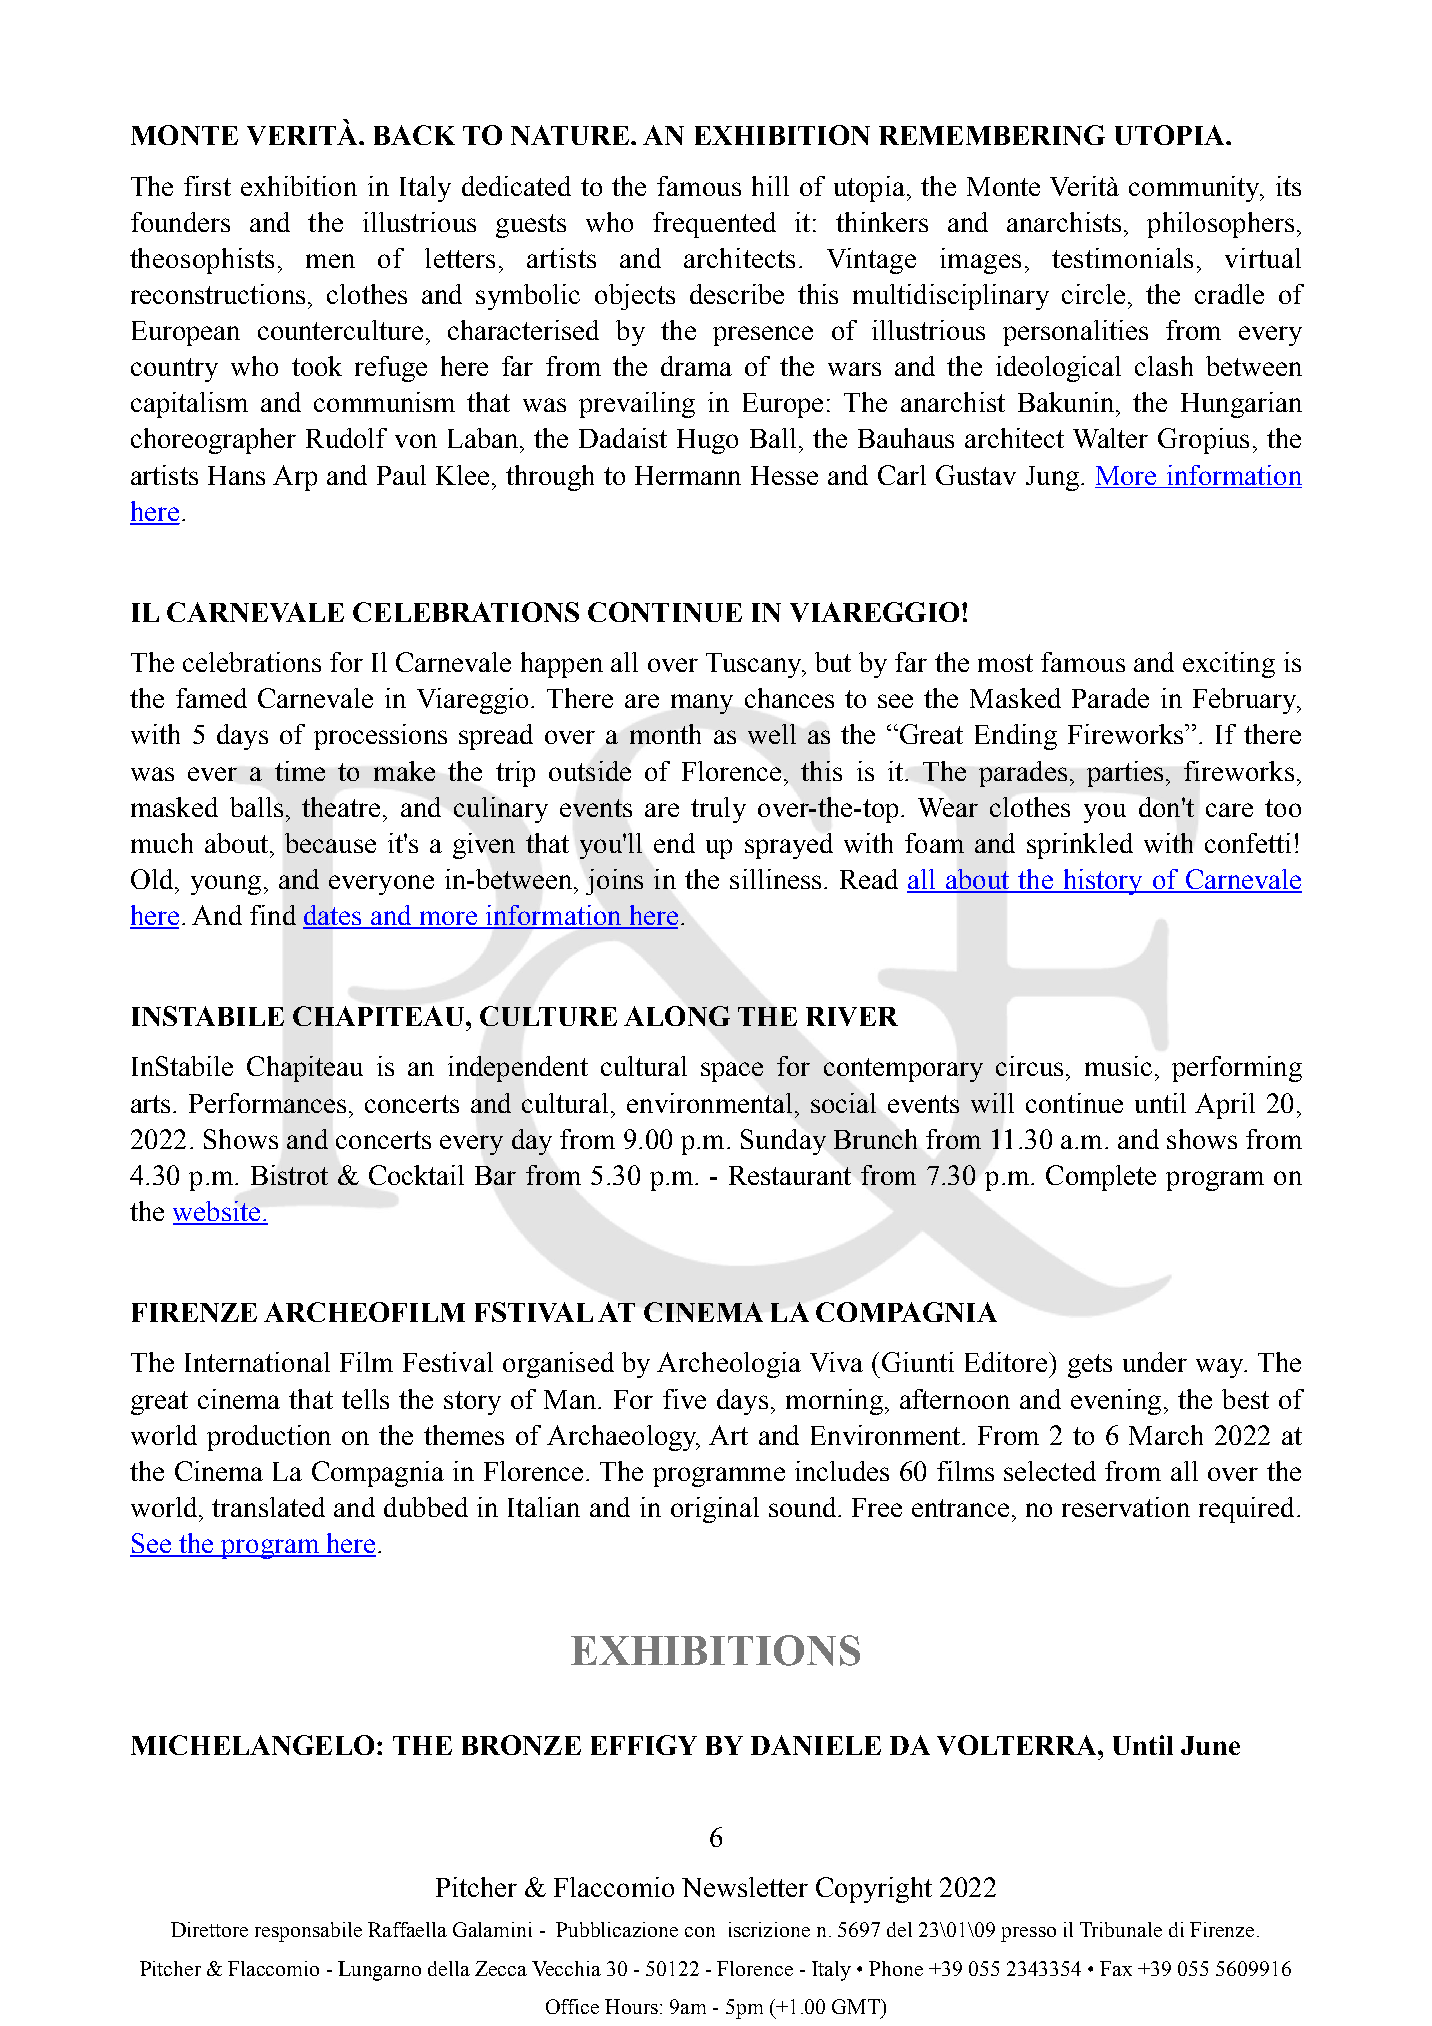 This screenshot has height=2026, width=1432. I want to click on frequented, so click(714, 225).
